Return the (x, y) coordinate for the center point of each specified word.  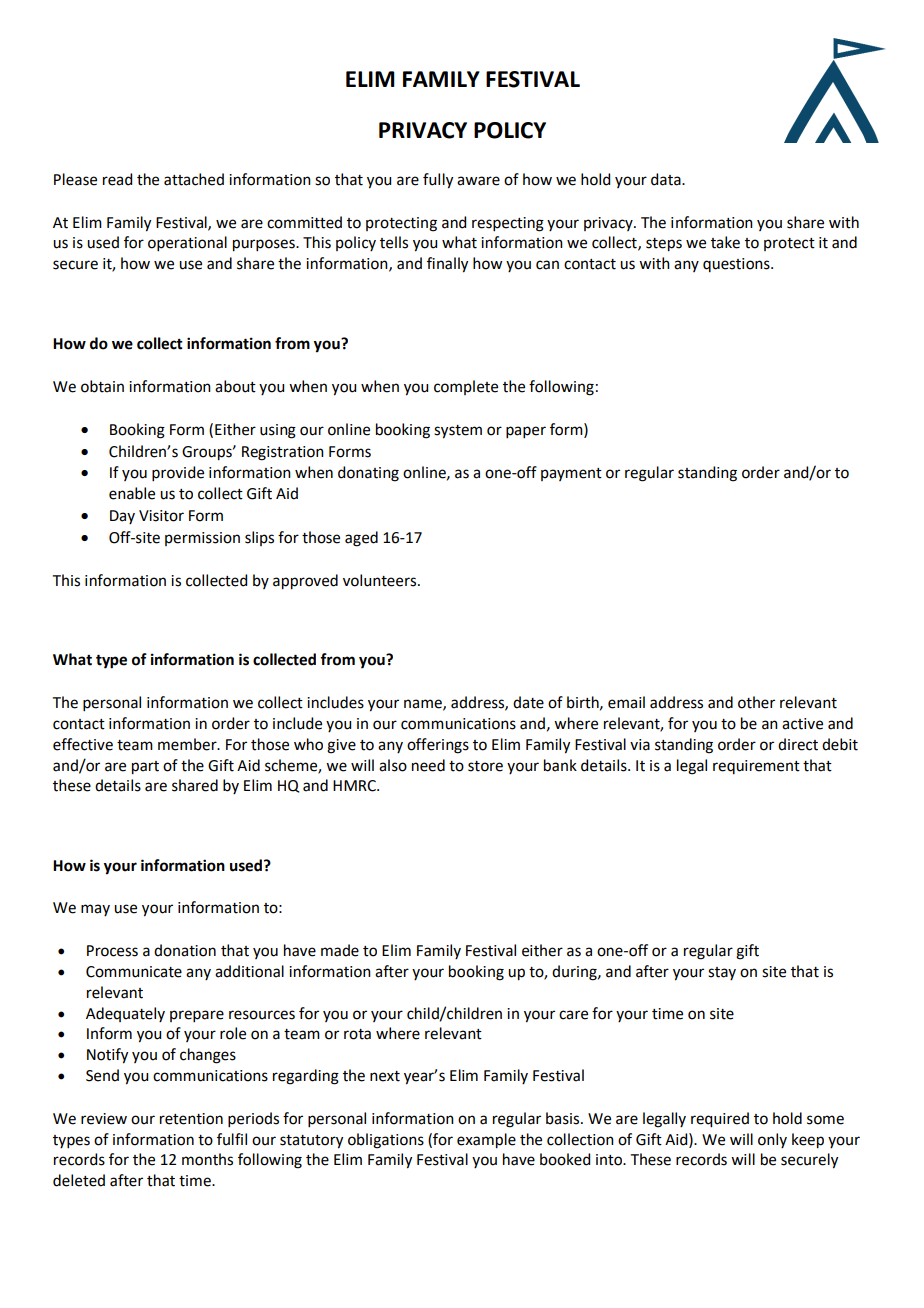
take (725, 242)
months (207, 1159)
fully (438, 181)
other (756, 702)
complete (466, 387)
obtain (102, 386)
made (340, 950)
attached (194, 179)
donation (185, 950)
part (145, 768)
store (485, 766)
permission (202, 539)
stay (722, 973)
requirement (756, 767)
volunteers (381, 580)
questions (737, 265)
